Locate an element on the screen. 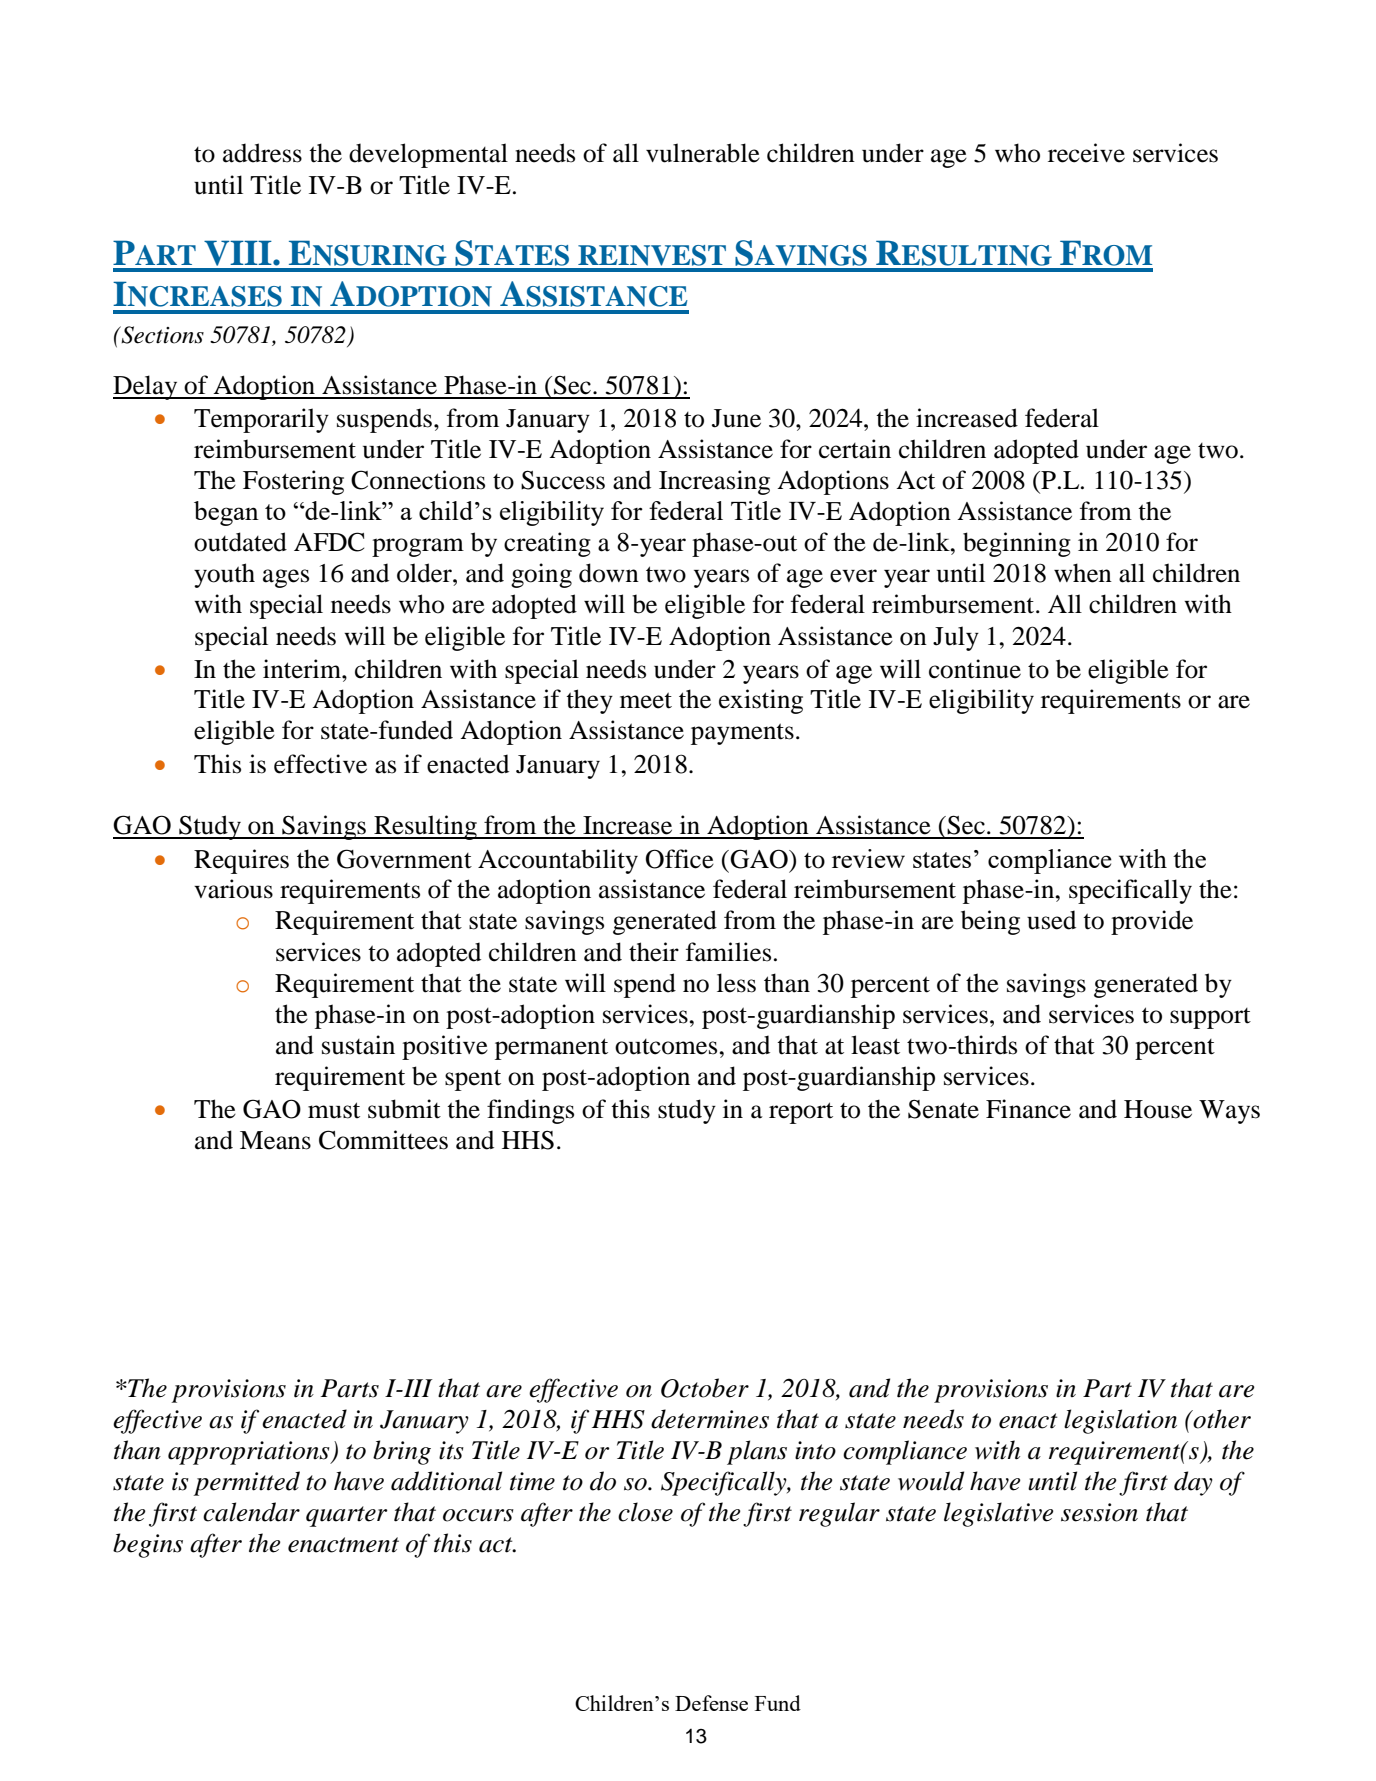 The width and height of the screenshot is (1376, 1781). address is located at coordinates (262, 153).
